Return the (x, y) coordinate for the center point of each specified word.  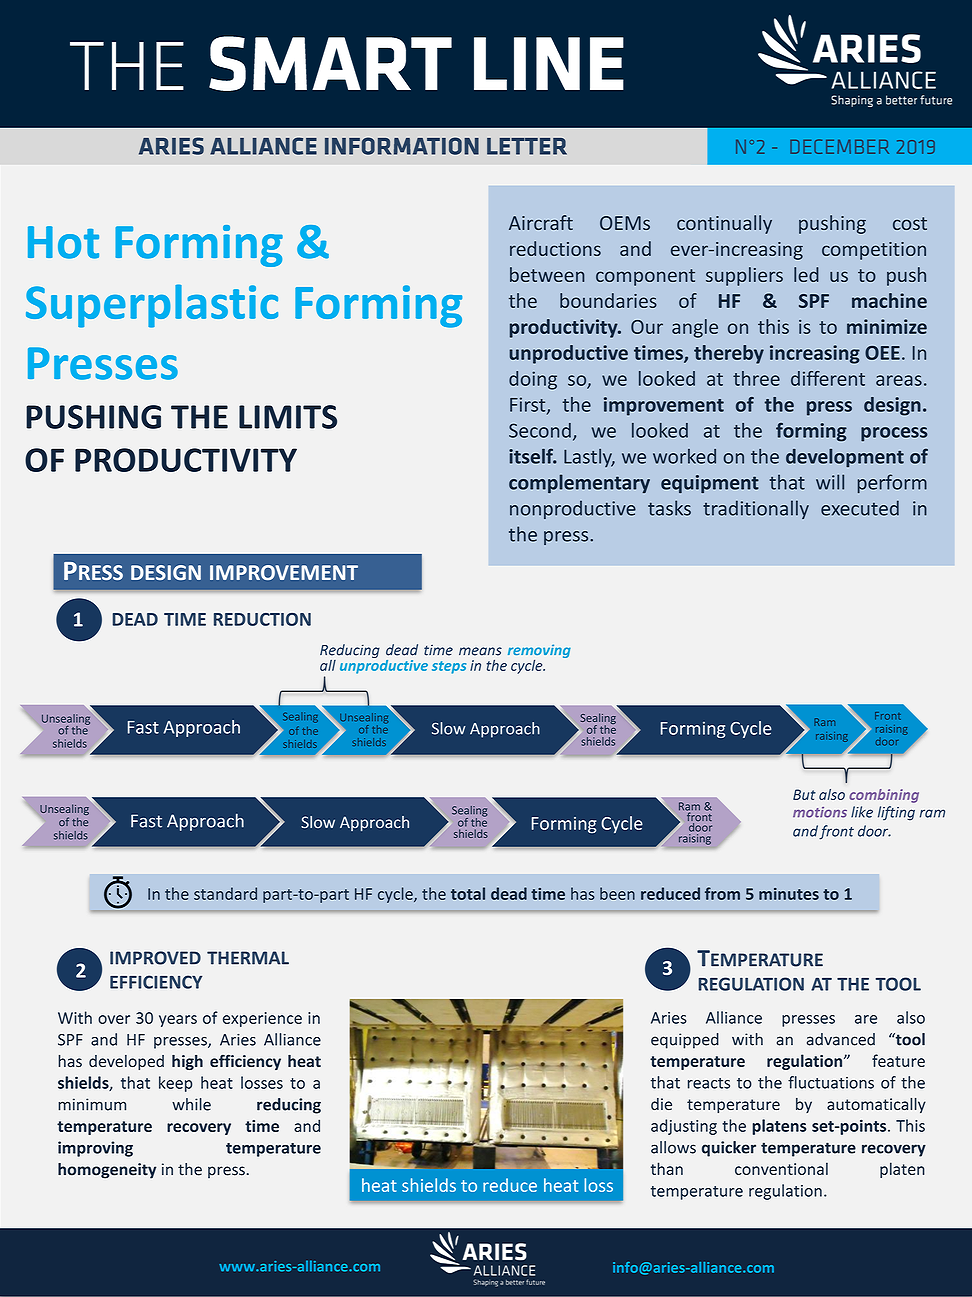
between (547, 274)
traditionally (756, 509)
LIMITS (288, 417)
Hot (63, 242)
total (468, 893)
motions (820, 812)
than (667, 1168)
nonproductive (573, 510)
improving (95, 1149)
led (806, 274)
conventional (781, 1168)
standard (225, 893)
